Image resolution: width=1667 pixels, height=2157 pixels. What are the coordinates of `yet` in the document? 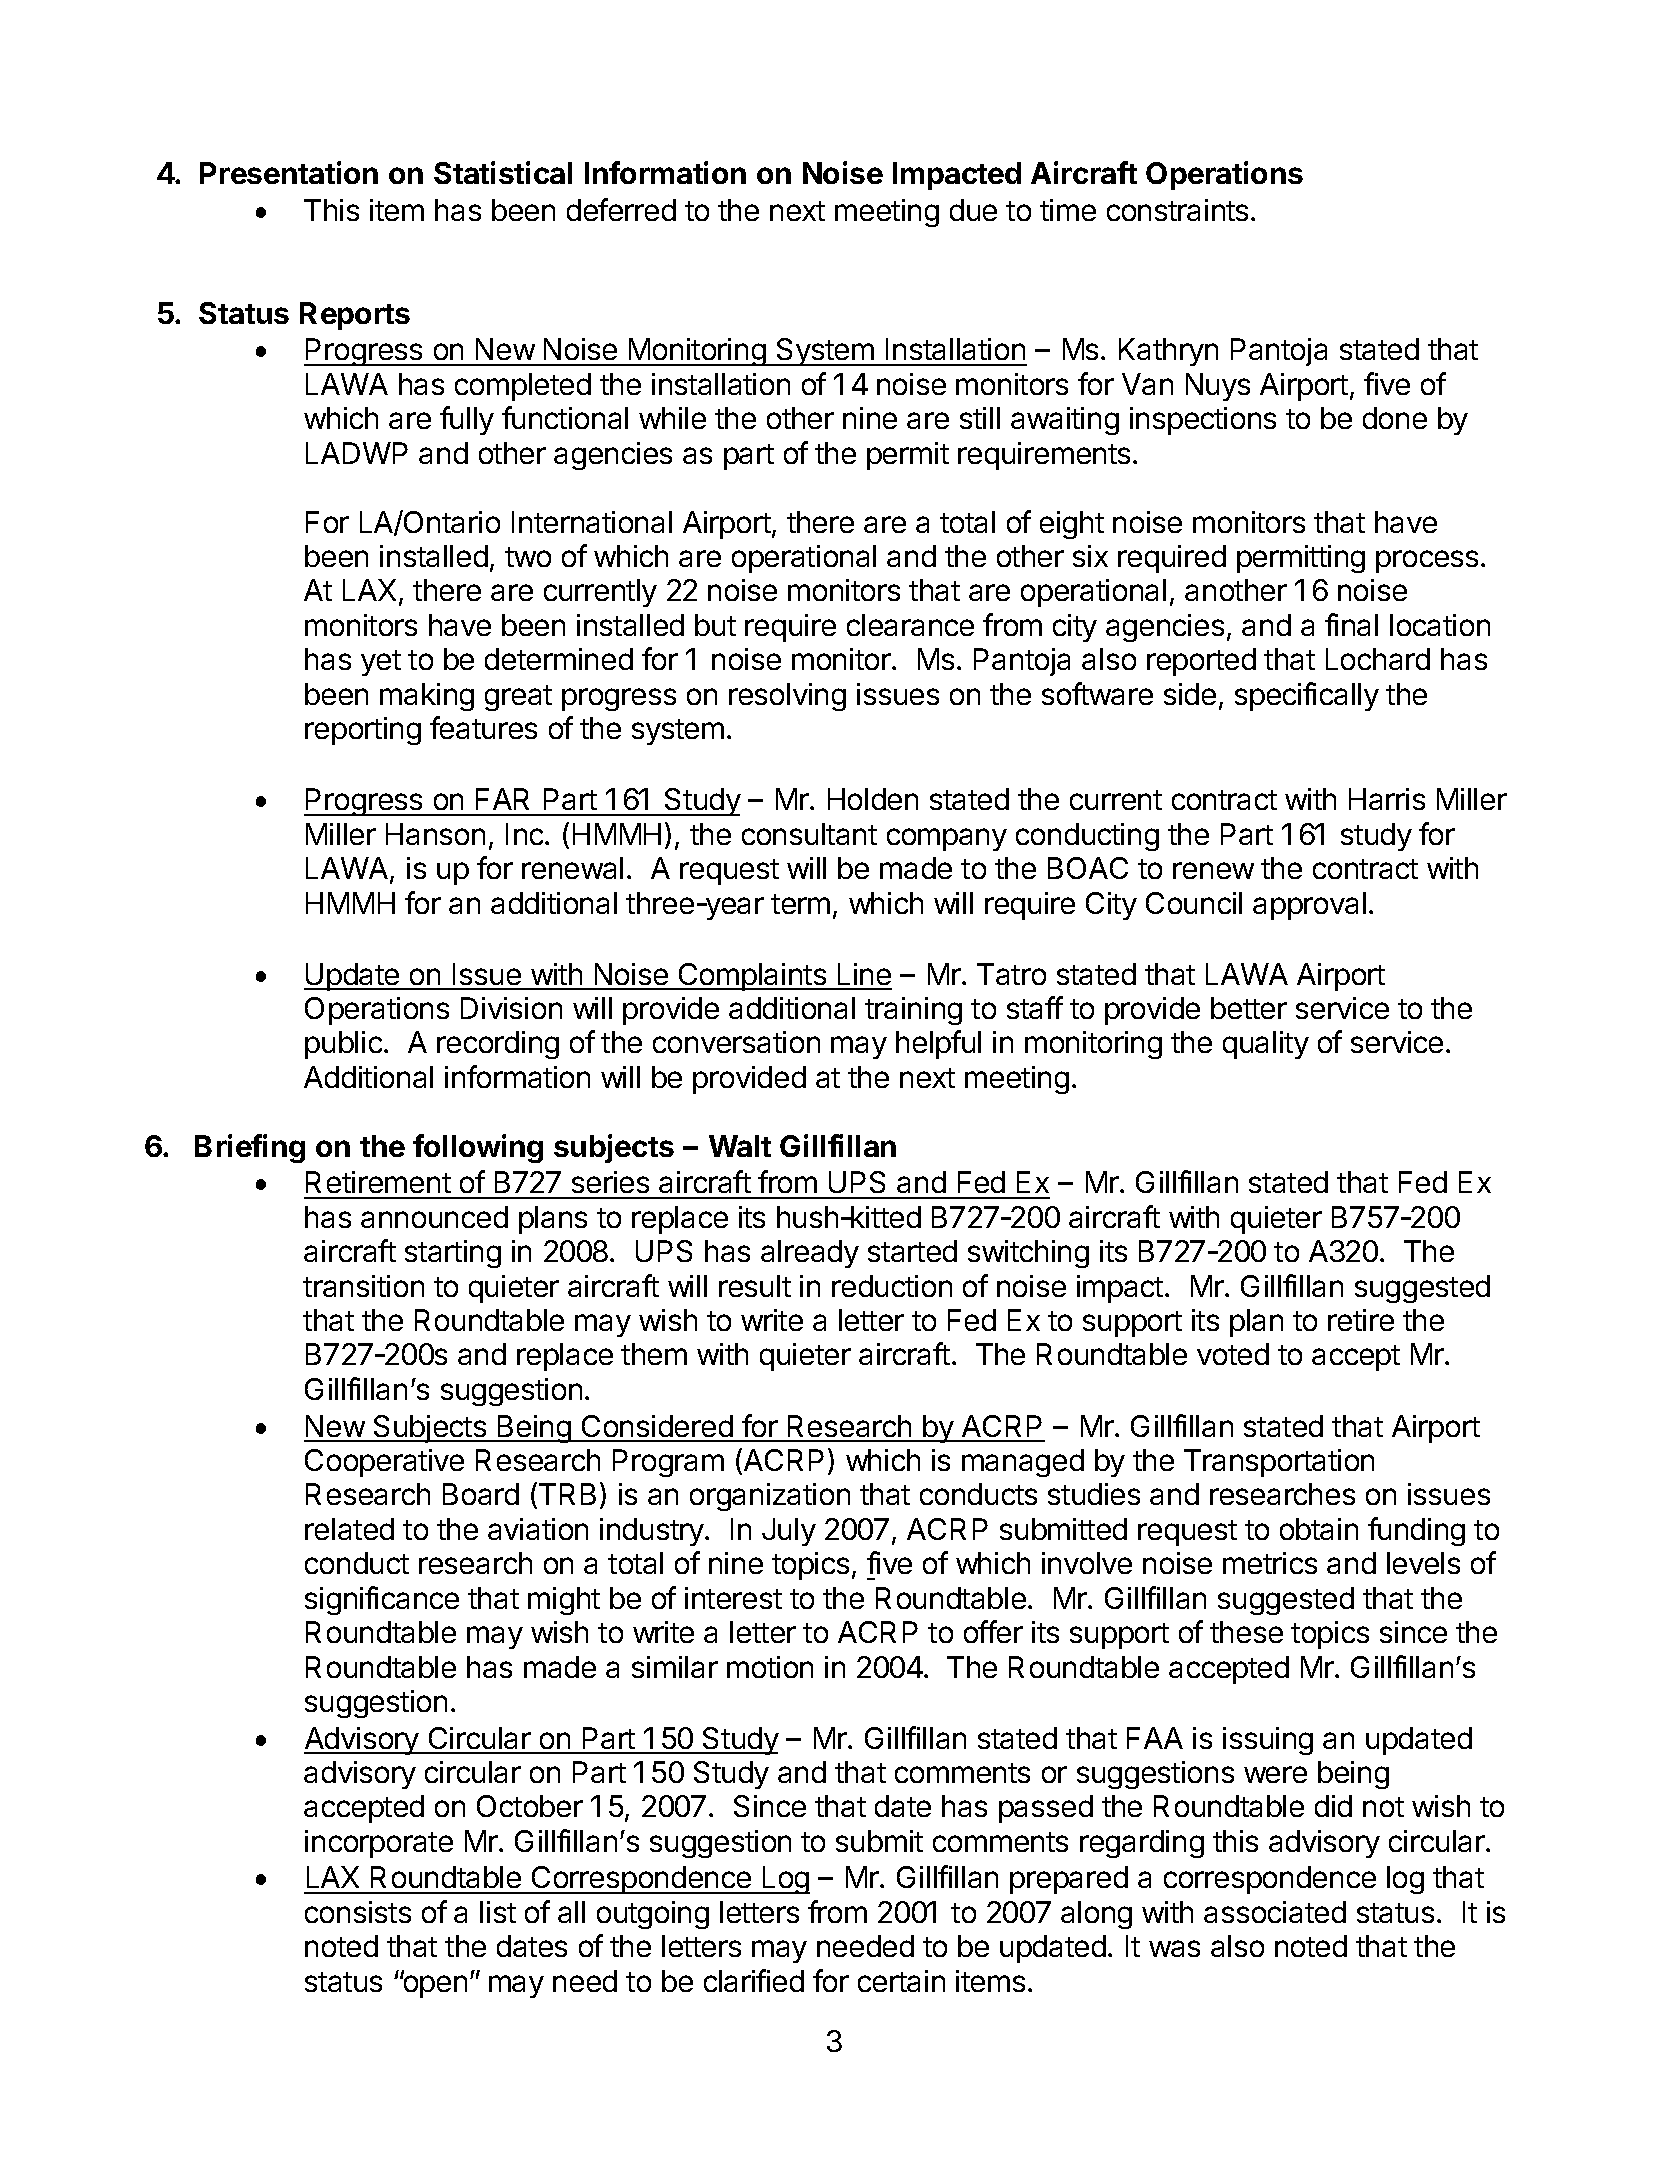 It's located at (381, 663).
